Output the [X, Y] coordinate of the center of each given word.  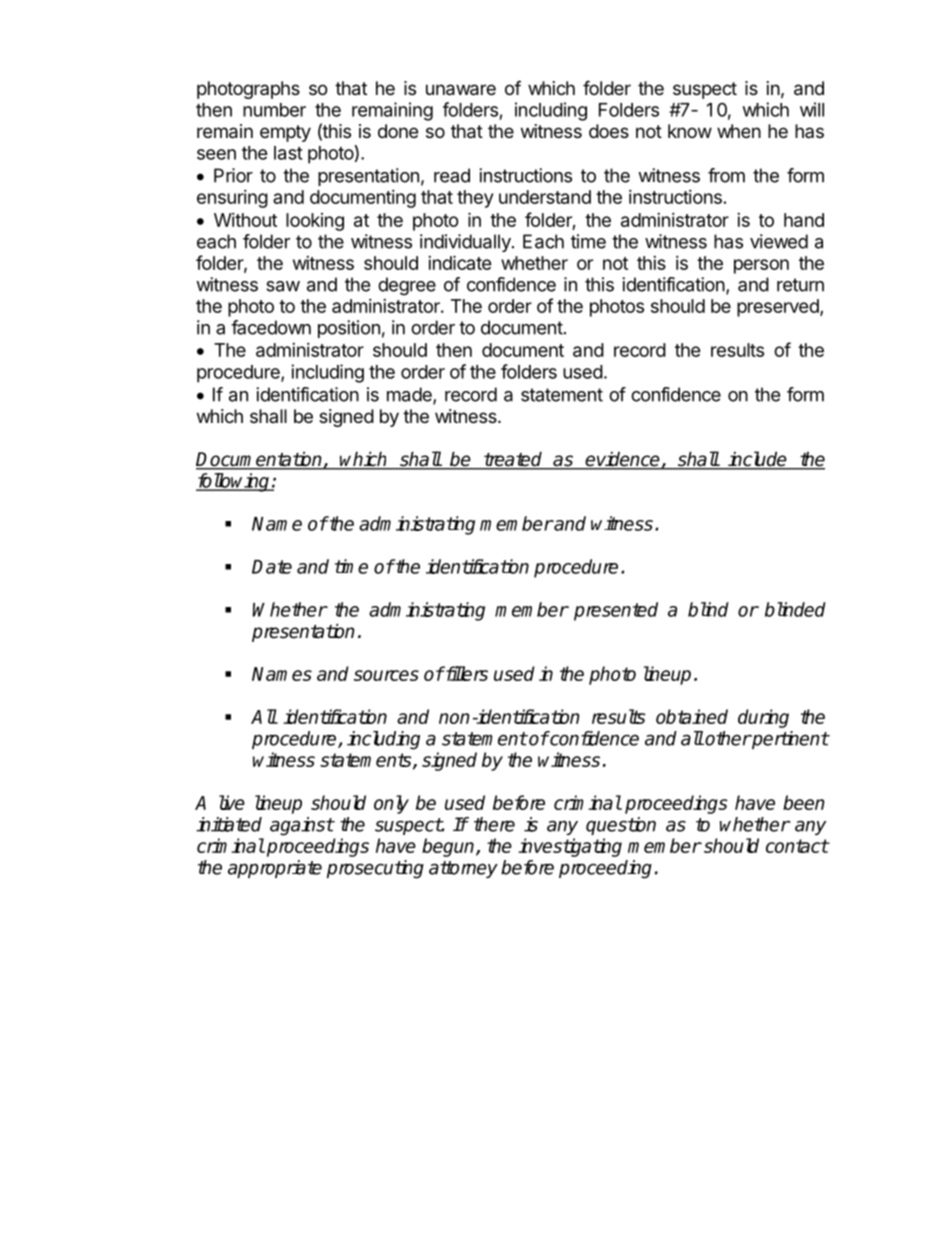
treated [513, 460]
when [739, 131]
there [494, 824]
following [234, 482]
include [757, 460]
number [274, 110]
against [302, 826]
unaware [461, 90]
